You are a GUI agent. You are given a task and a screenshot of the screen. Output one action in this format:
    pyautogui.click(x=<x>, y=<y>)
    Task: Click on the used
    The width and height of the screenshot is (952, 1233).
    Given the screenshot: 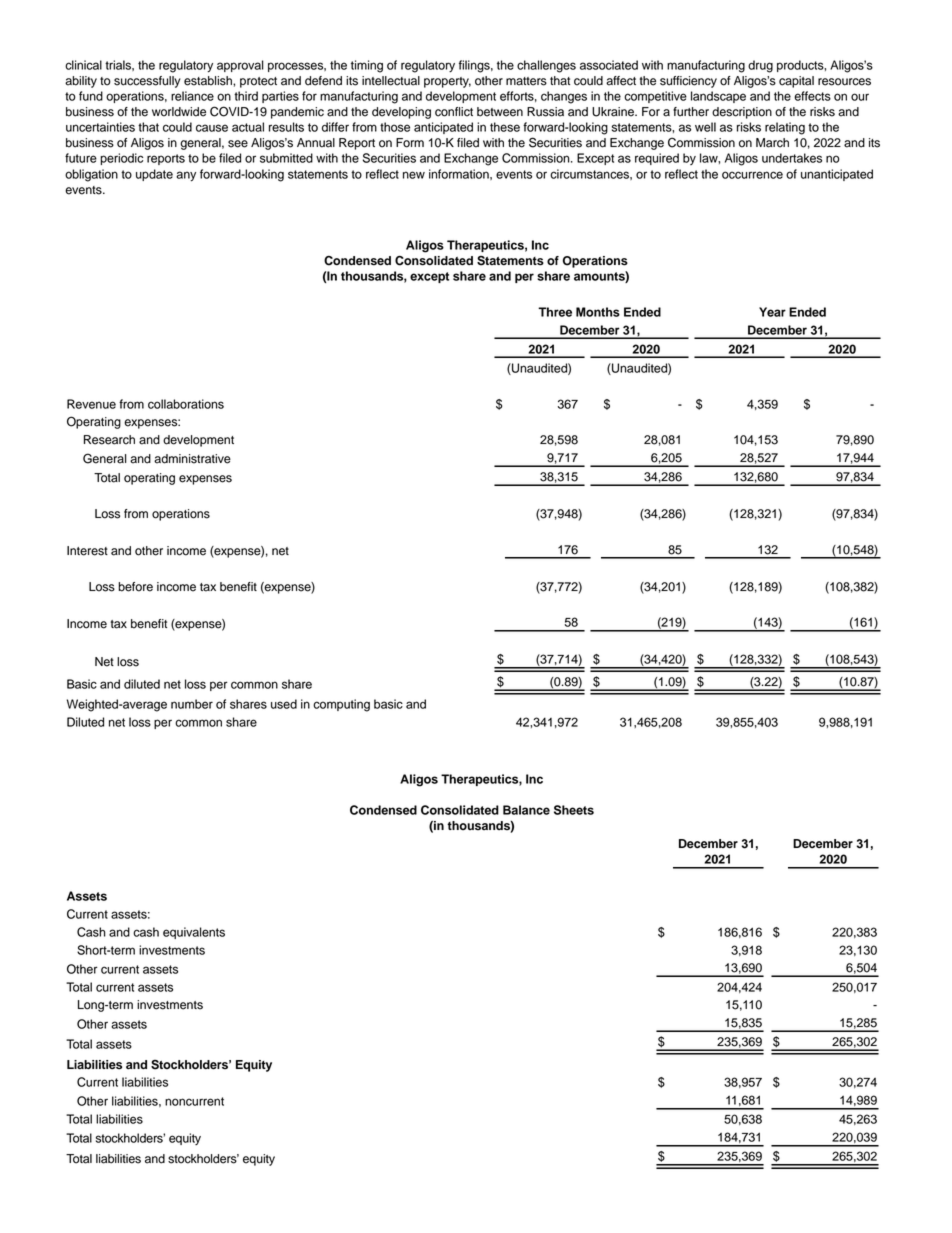 What is the action you would take?
    pyautogui.click(x=284, y=704)
